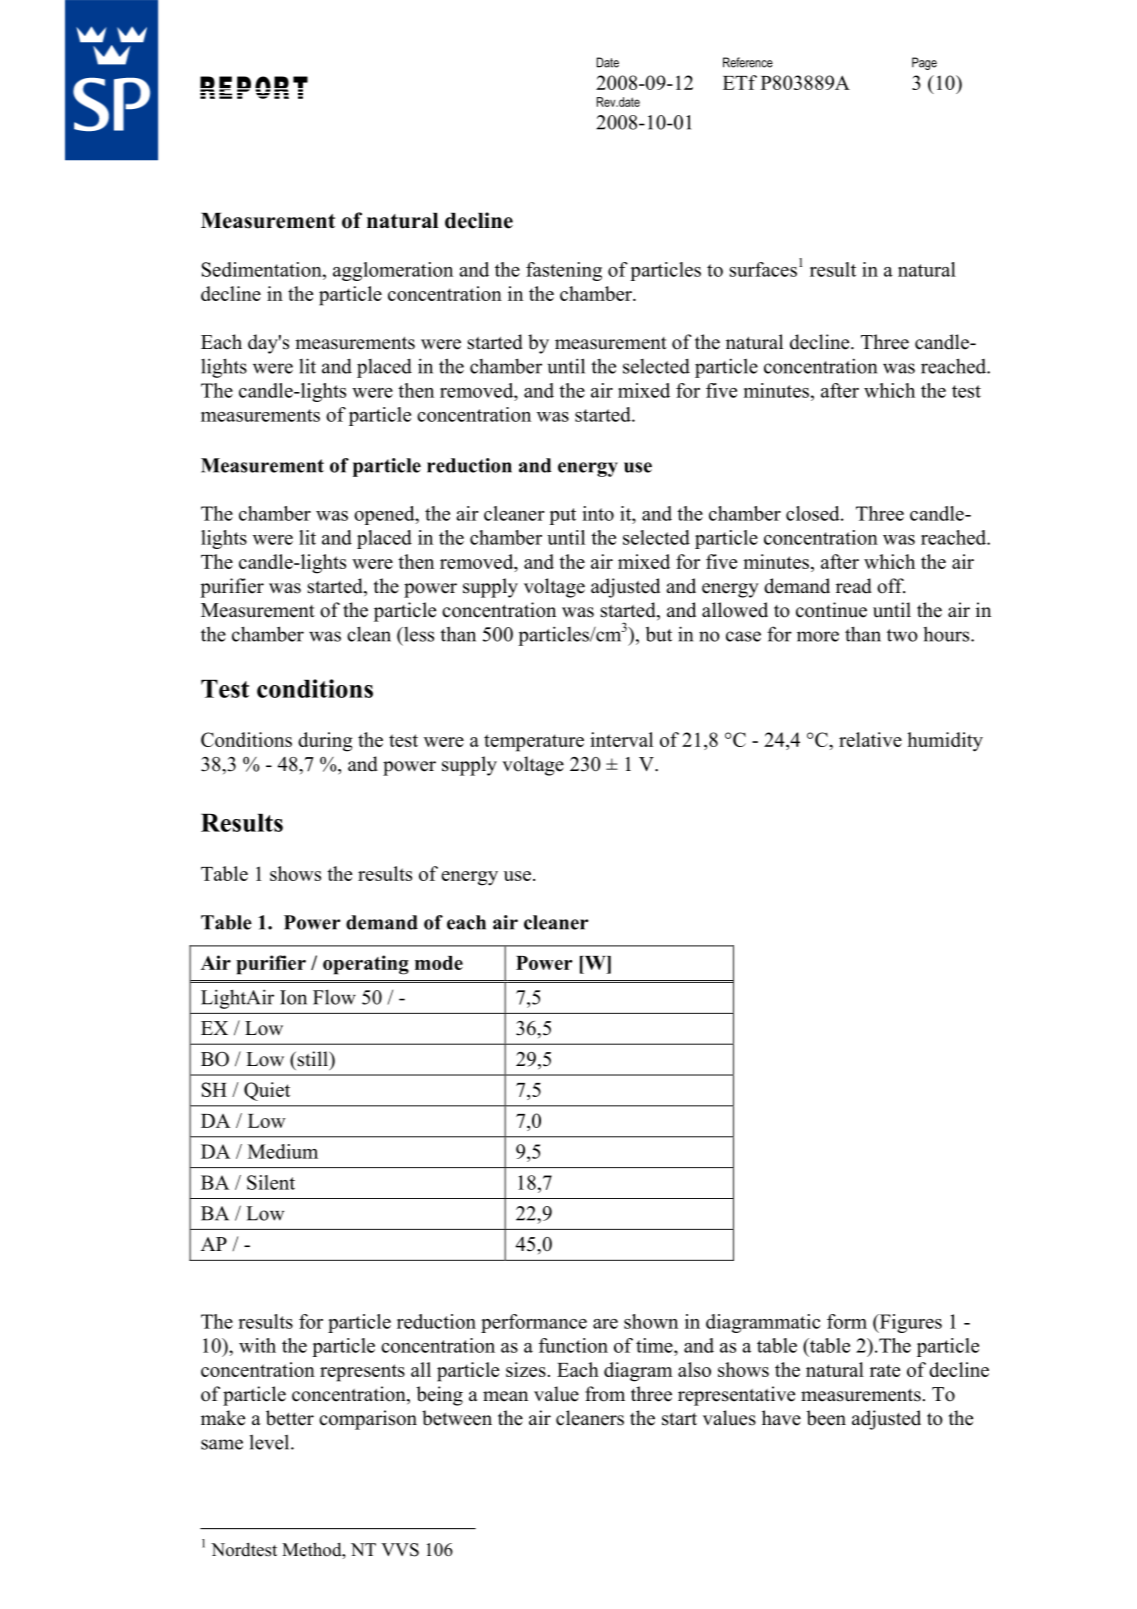 The width and height of the screenshot is (1137, 1609). What do you see at coordinates (254, 87) in the screenshot?
I see `REPORT` at bounding box center [254, 87].
